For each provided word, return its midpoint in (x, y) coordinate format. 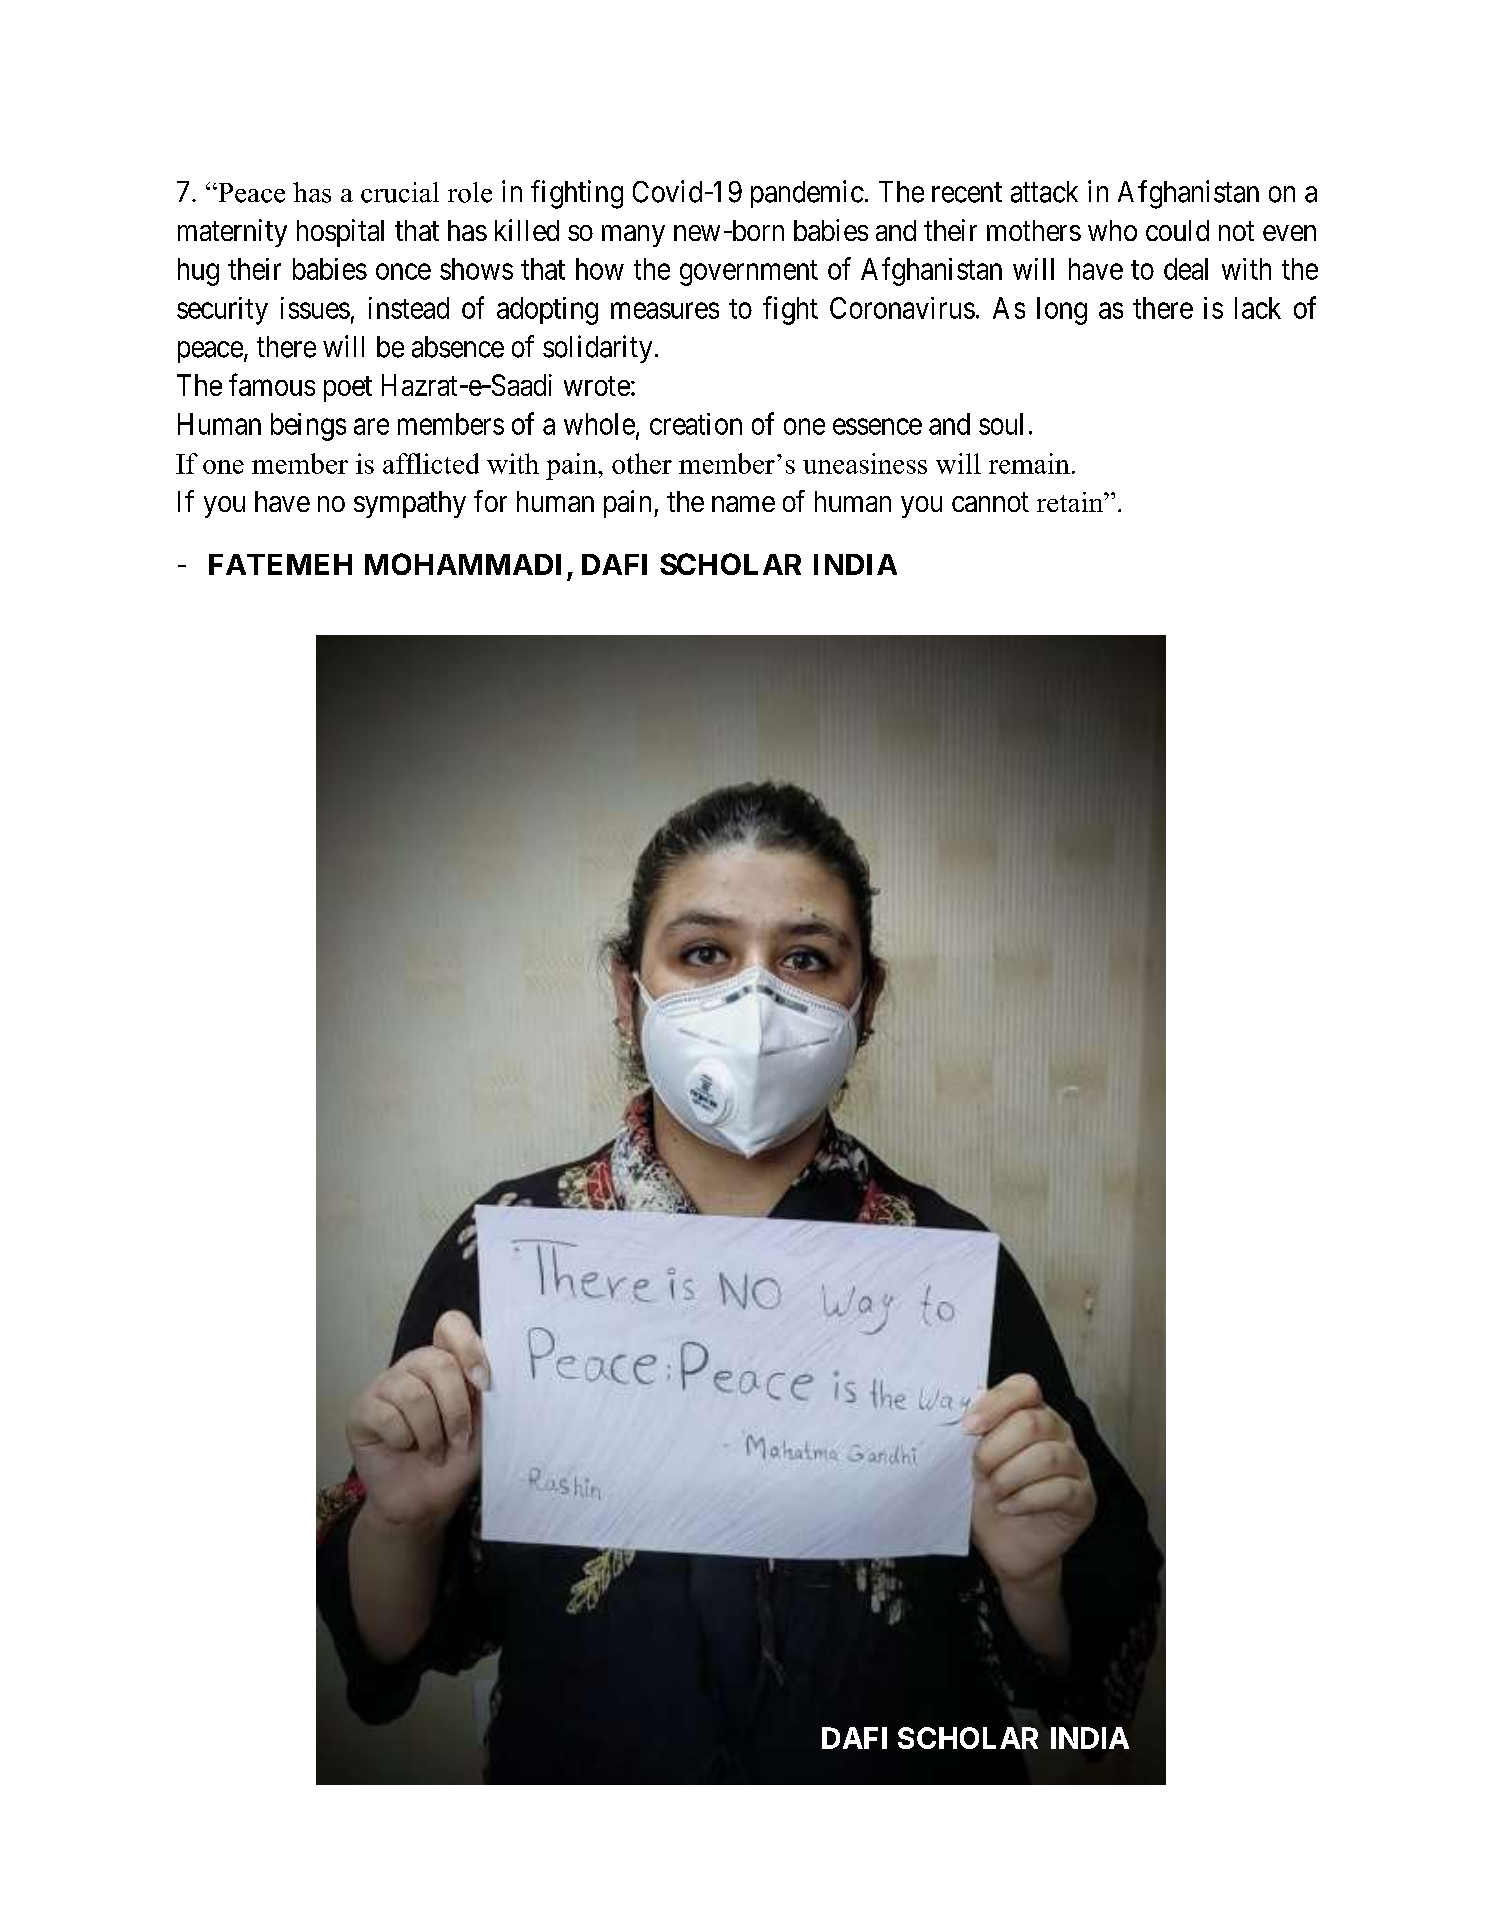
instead (409, 308)
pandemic (807, 194)
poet (348, 389)
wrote (597, 386)
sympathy (410, 504)
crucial (400, 192)
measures (665, 311)
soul (1001, 424)
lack (1258, 308)
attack (1044, 192)
